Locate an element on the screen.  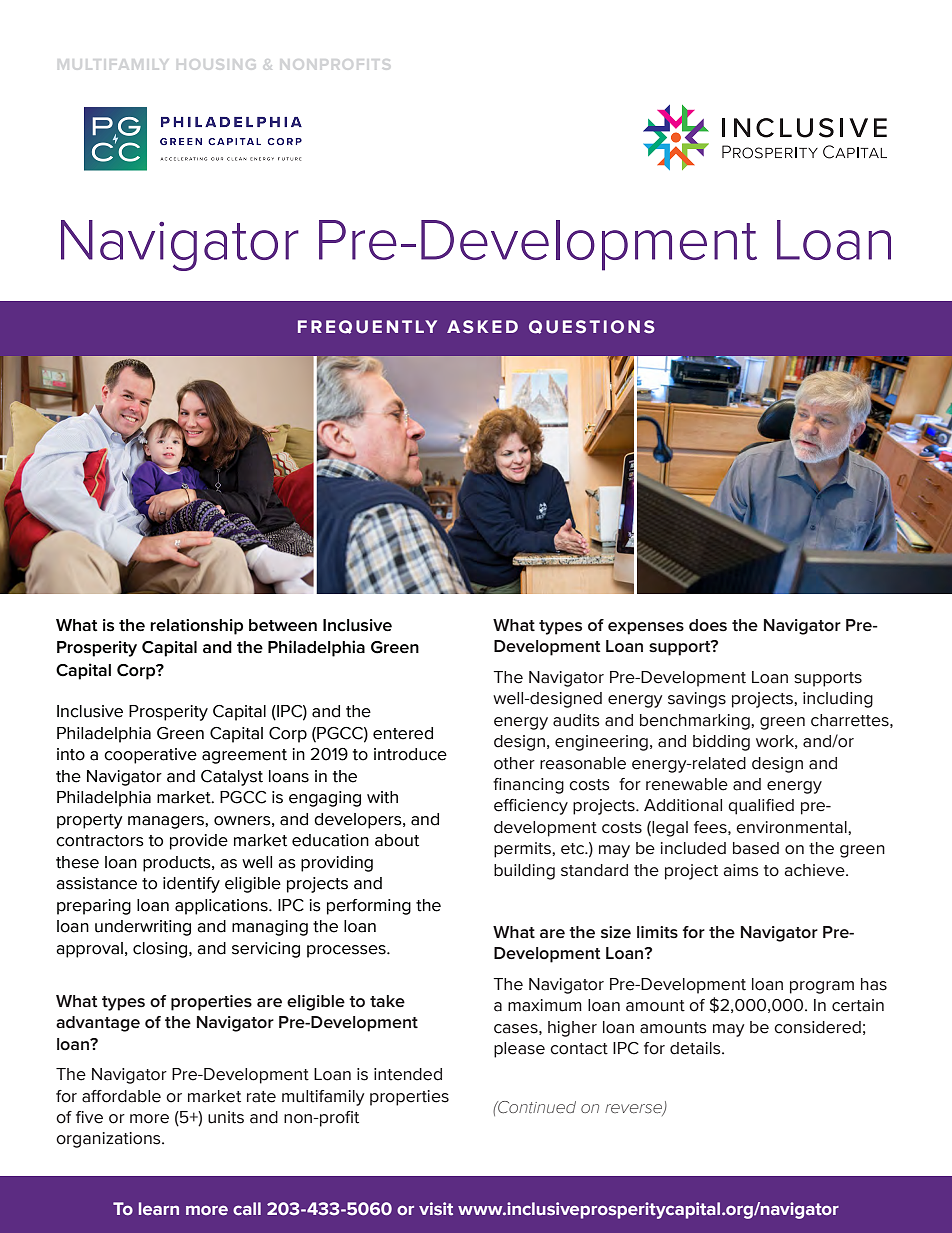
learn is located at coordinates (159, 1209).
